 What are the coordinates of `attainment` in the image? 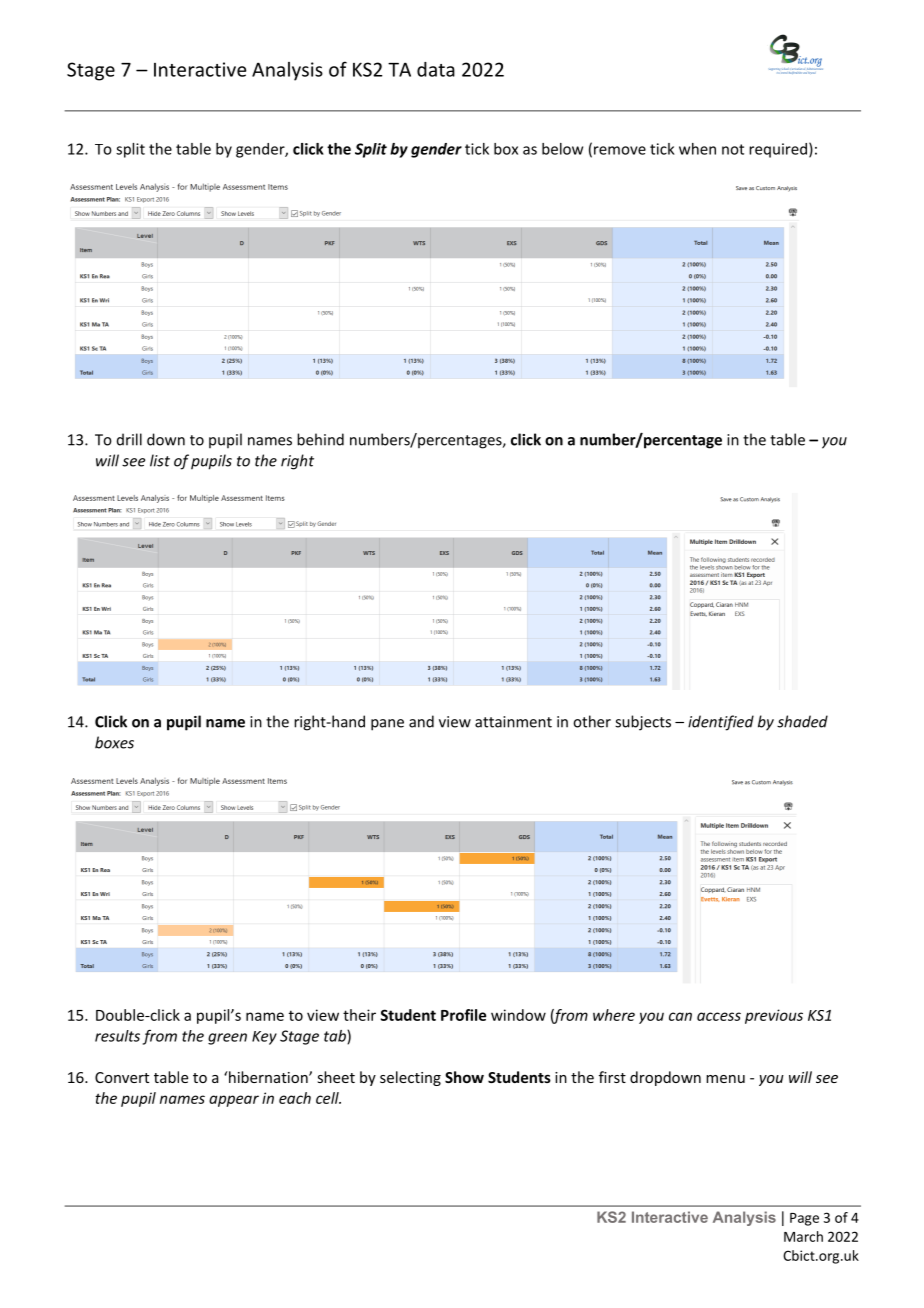 It's located at (513, 722).
